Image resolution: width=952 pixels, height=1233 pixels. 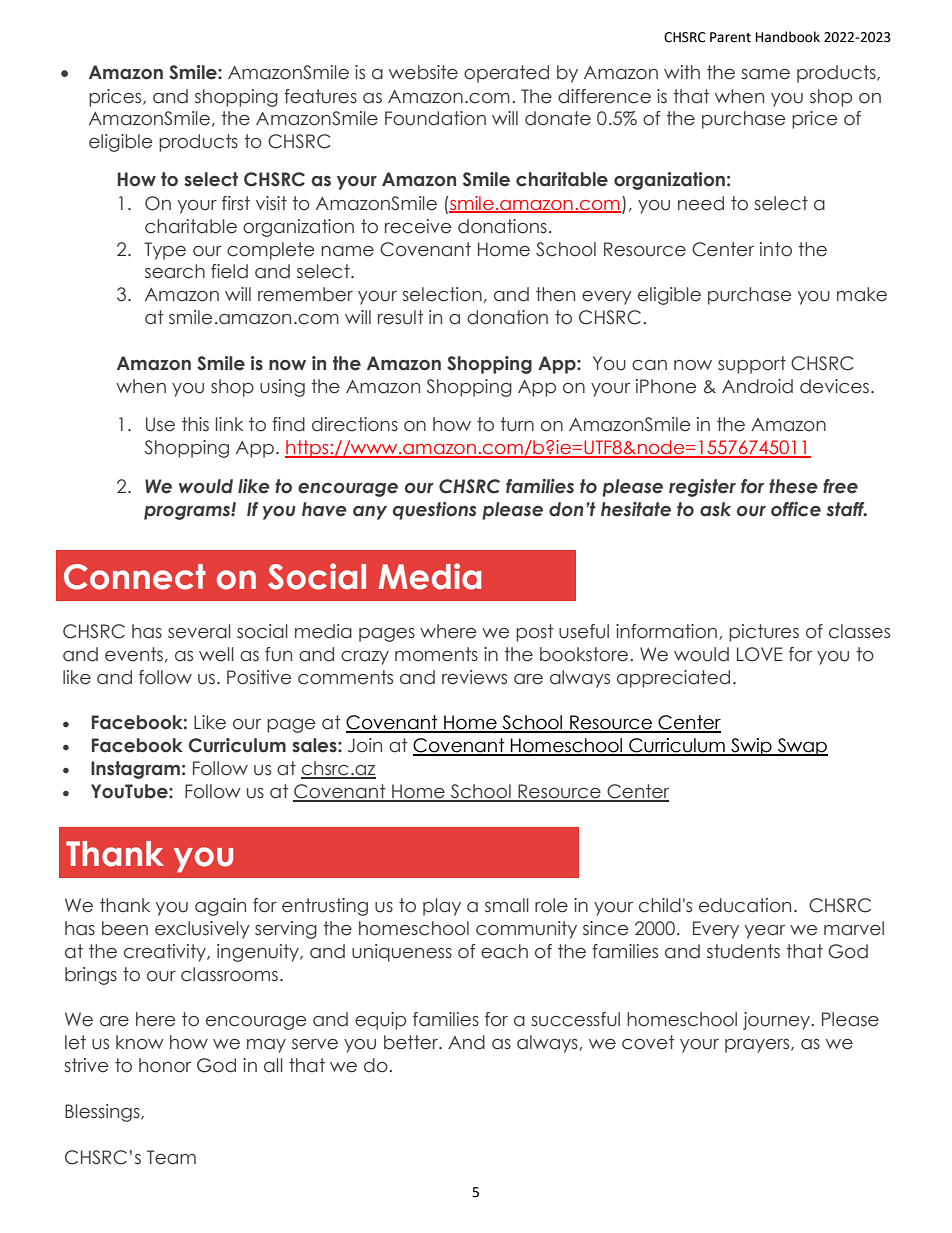 What do you see at coordinates (764, 633) in the page?
I see `pictures` at bounding box center [764, 633].
